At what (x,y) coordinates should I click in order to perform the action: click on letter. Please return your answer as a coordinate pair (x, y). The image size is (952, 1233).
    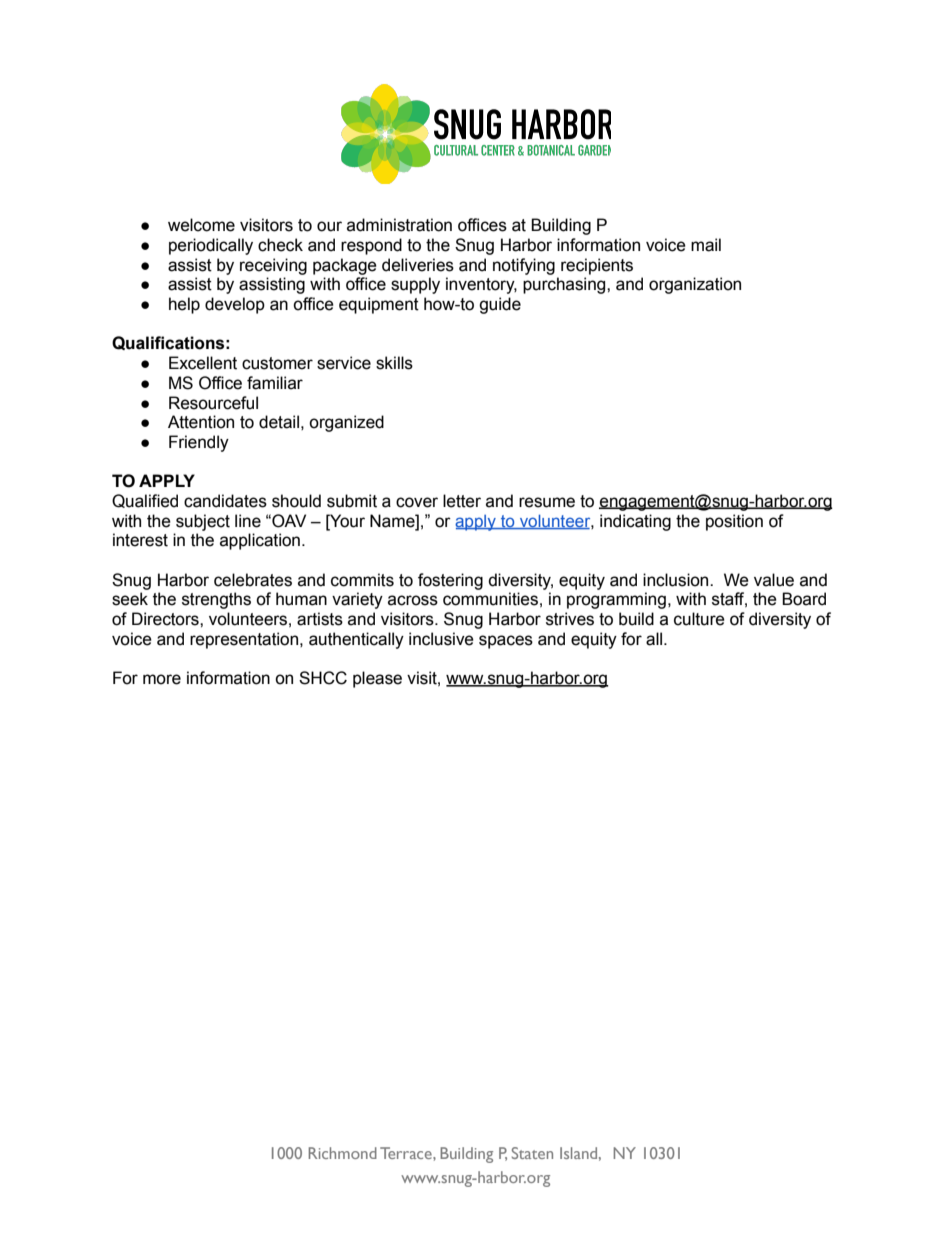
    Looking at the image, I should click on (462, 501).
